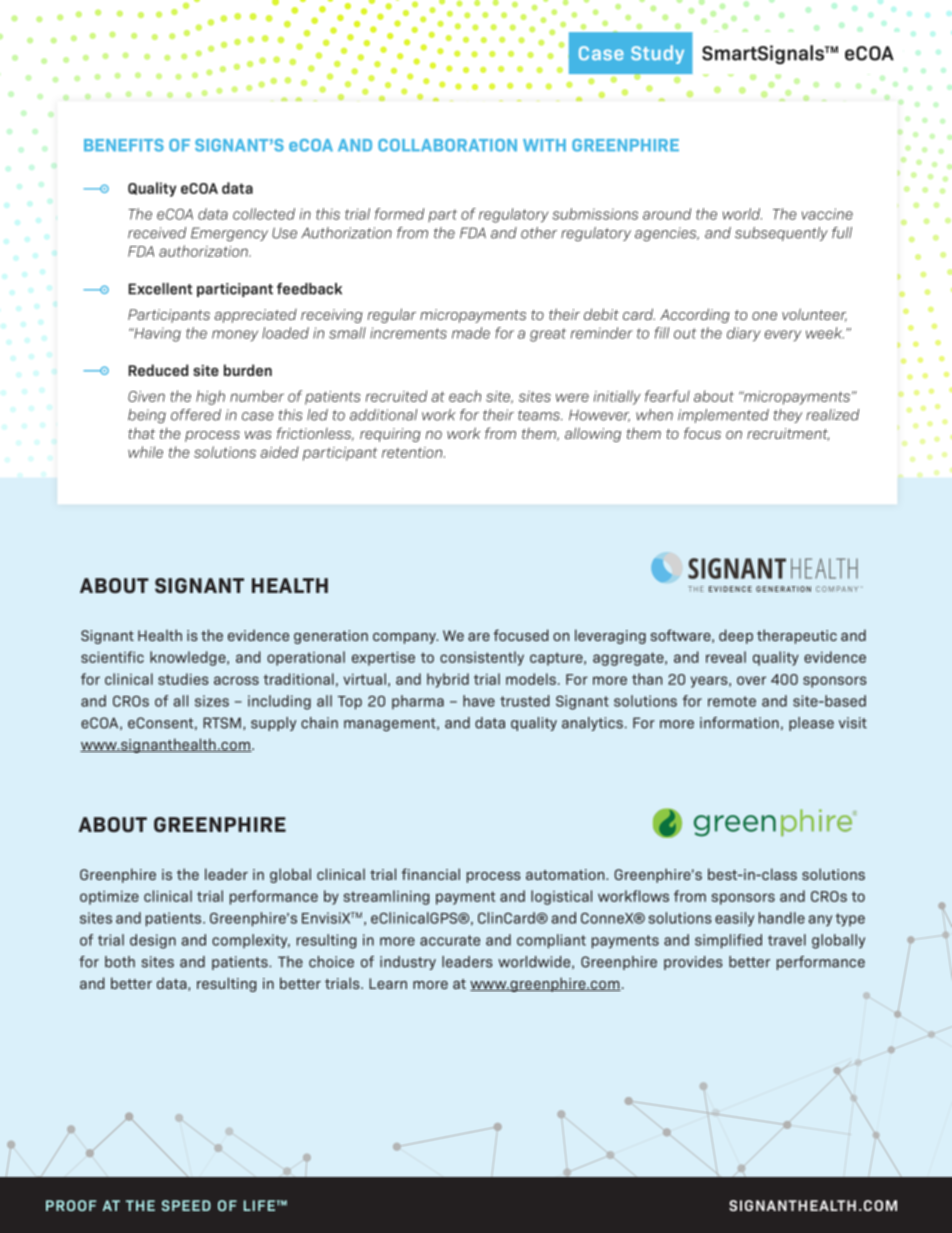 Image resolution: width=952 pixels, height=1233 pixels. I want to click on Study, so click(657, 54).
